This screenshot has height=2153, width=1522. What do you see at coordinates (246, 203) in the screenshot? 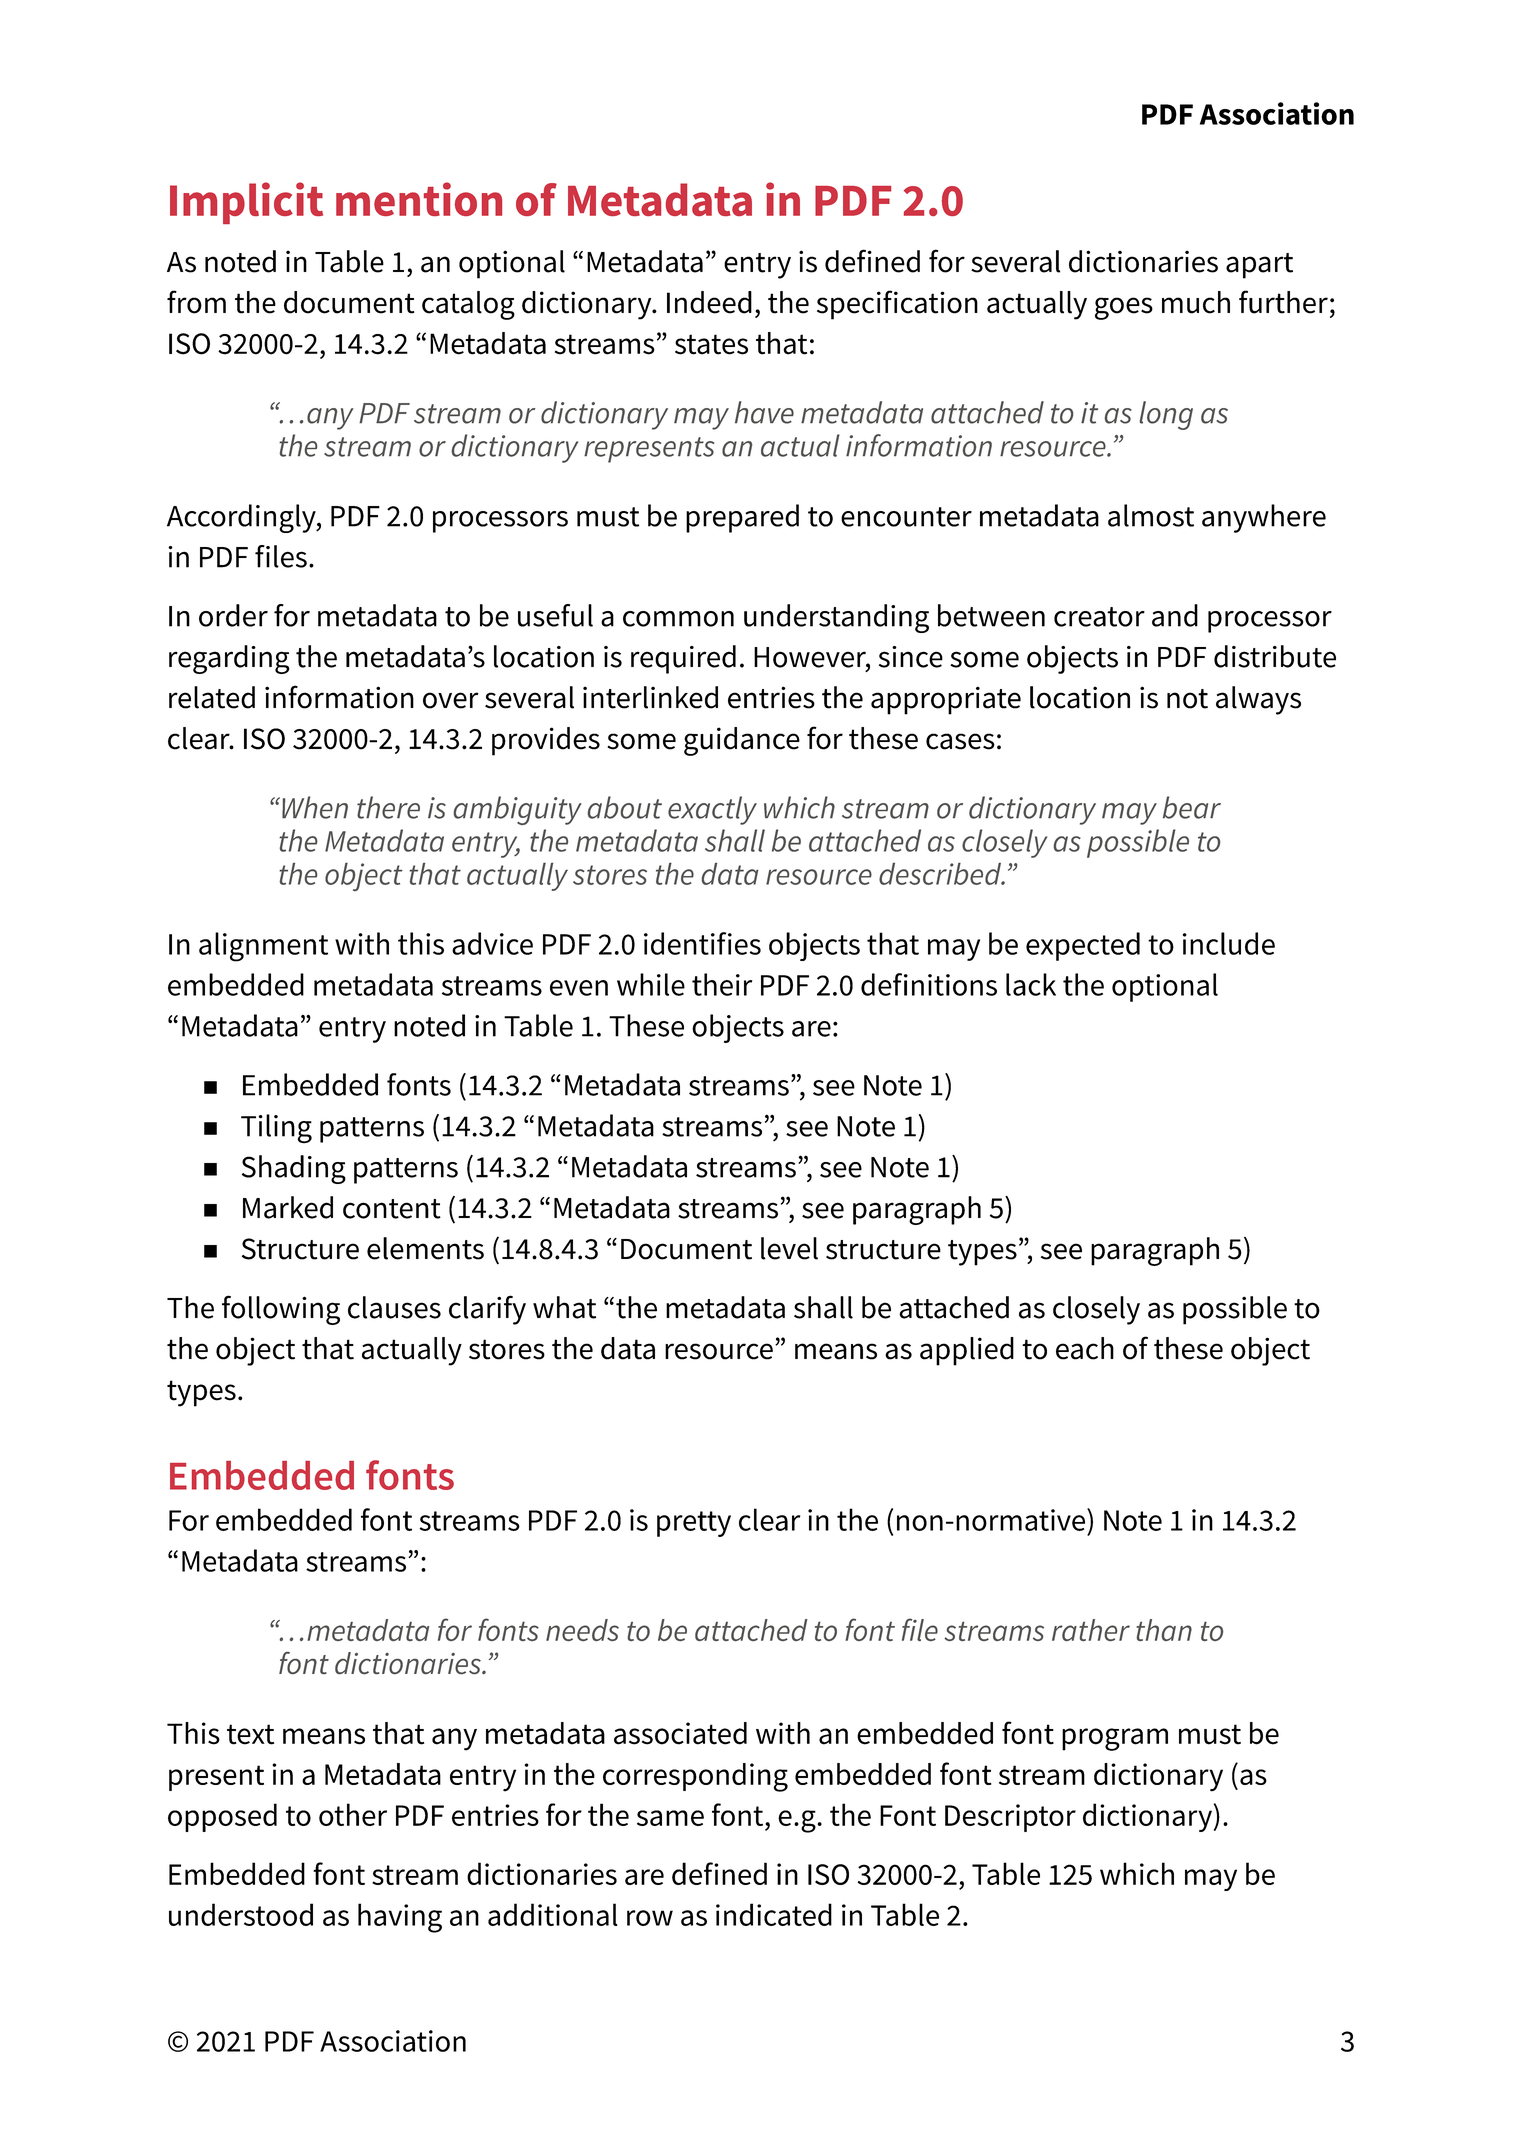
I see `Implicit` at bounding box center [246, 203].
